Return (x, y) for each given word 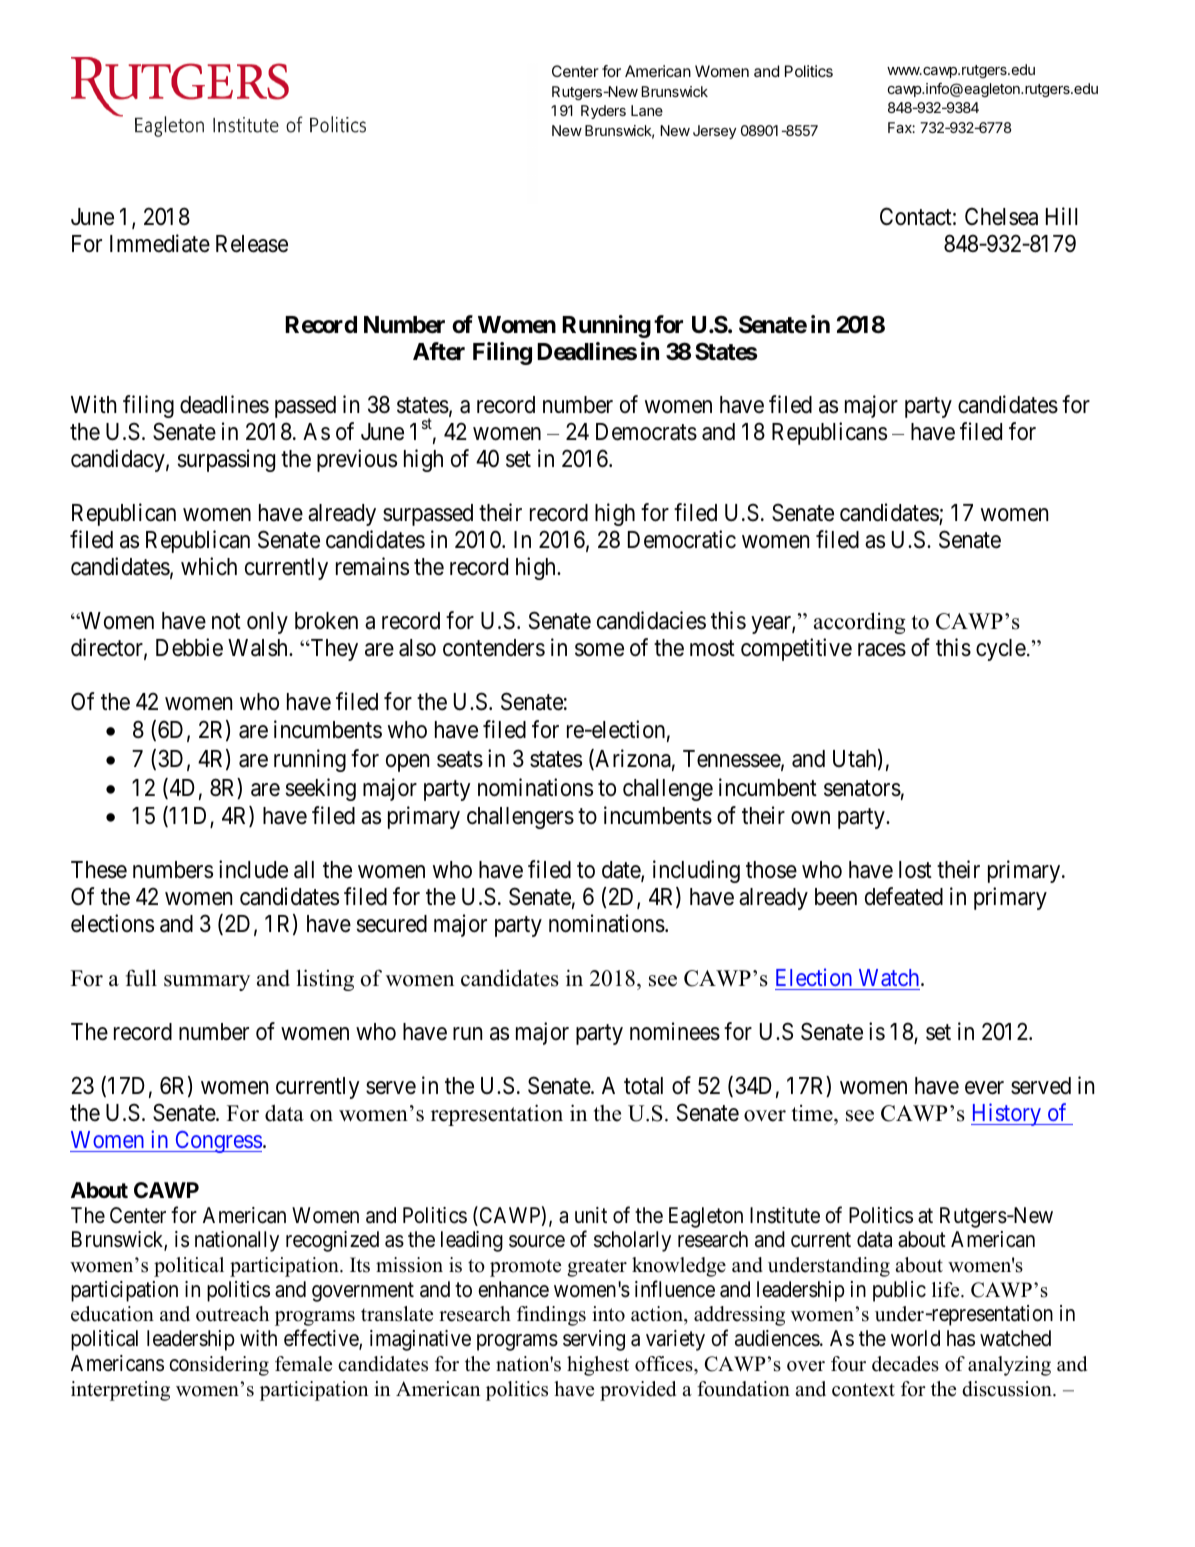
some (599, 650)
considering (219, 1366)
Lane (647, 110)
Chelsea (1001, 216)
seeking (321, 789)
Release (252, 244)
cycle (1001, 650)
